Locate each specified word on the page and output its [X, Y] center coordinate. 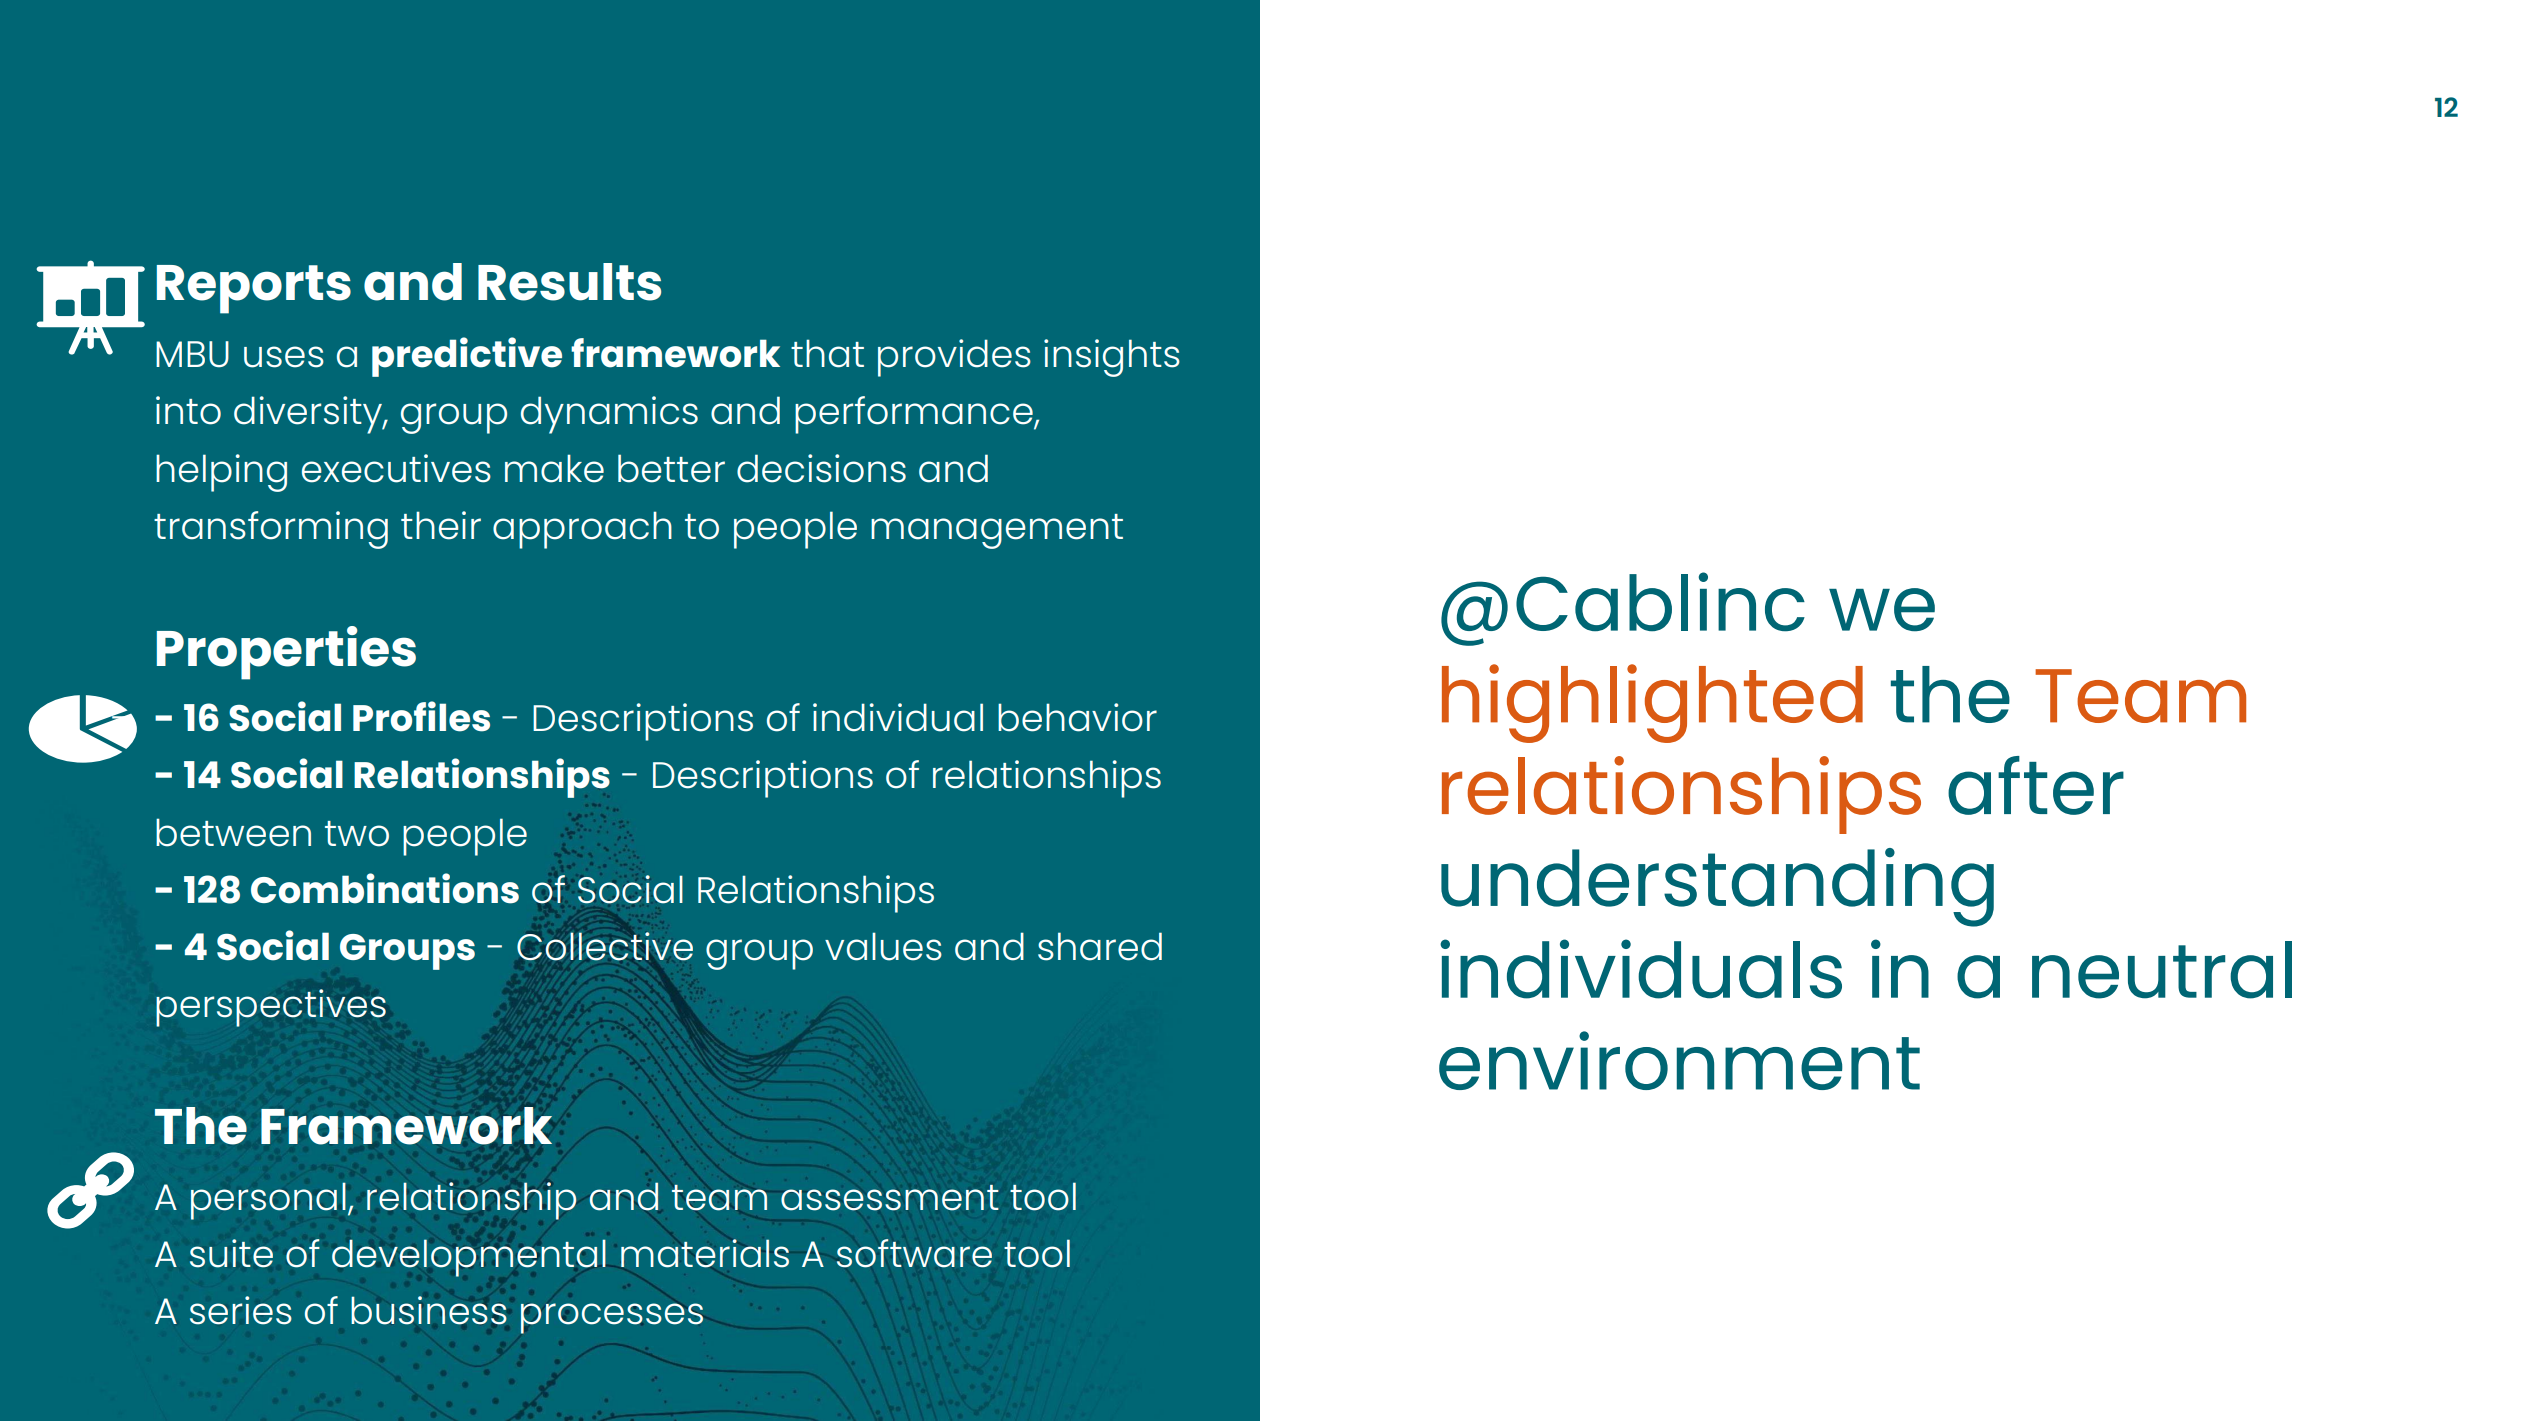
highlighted [1652, 703]
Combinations [385, 888]
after [2036, 785]
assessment [890, 1198]
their [441, 525]
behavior [1077, 717]
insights [1112, 358]
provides [954, 358]
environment [1679, 1060]
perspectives [271, 1008]
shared [1100, 946]
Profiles [421, 716]
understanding [1717, 887]
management [997, 531]
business [429, 1310]
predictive [467, 357]
